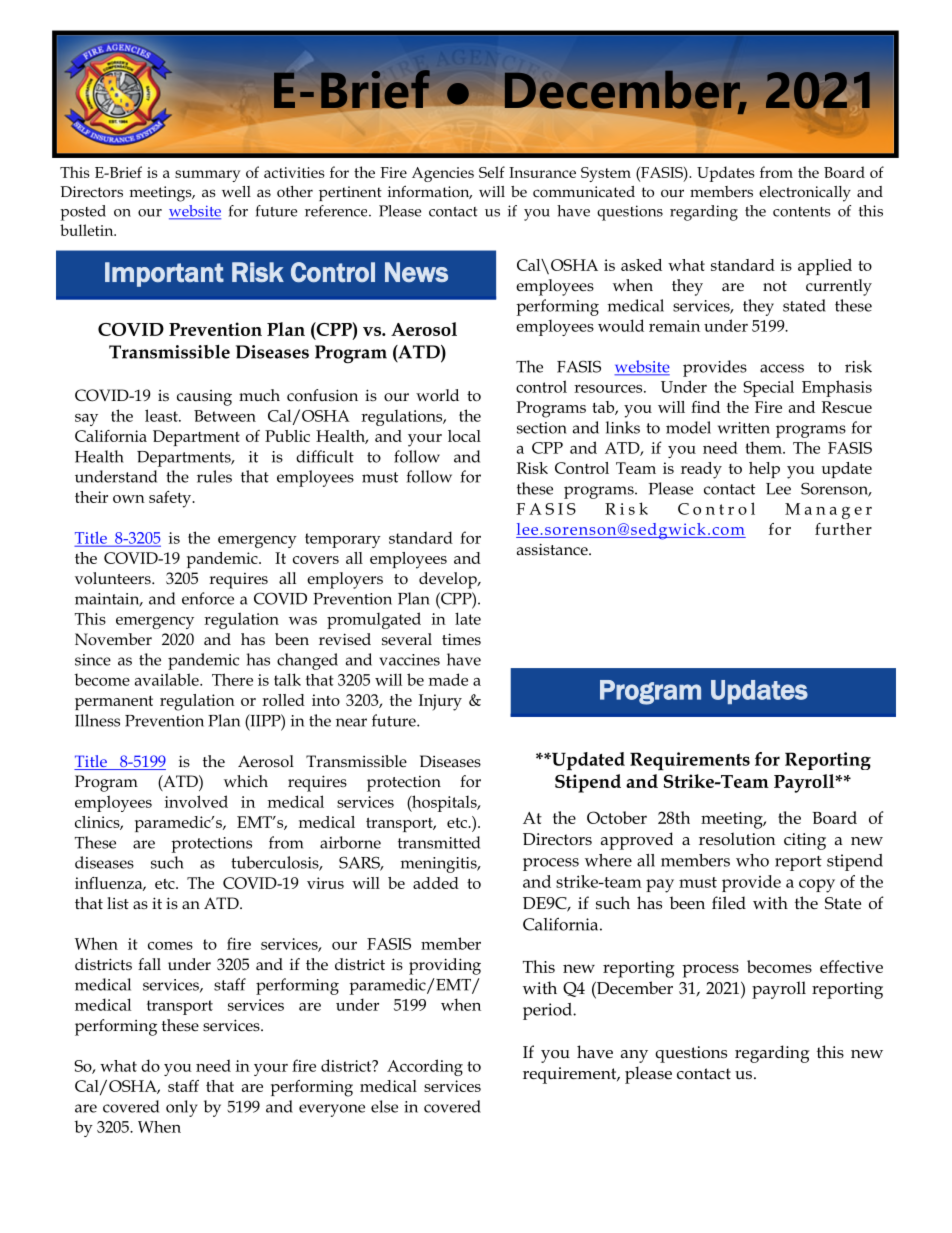  What do you see at coordinates (425, 1067) in the screenshot?
I see `According` at bounding box center [425, 1067].
